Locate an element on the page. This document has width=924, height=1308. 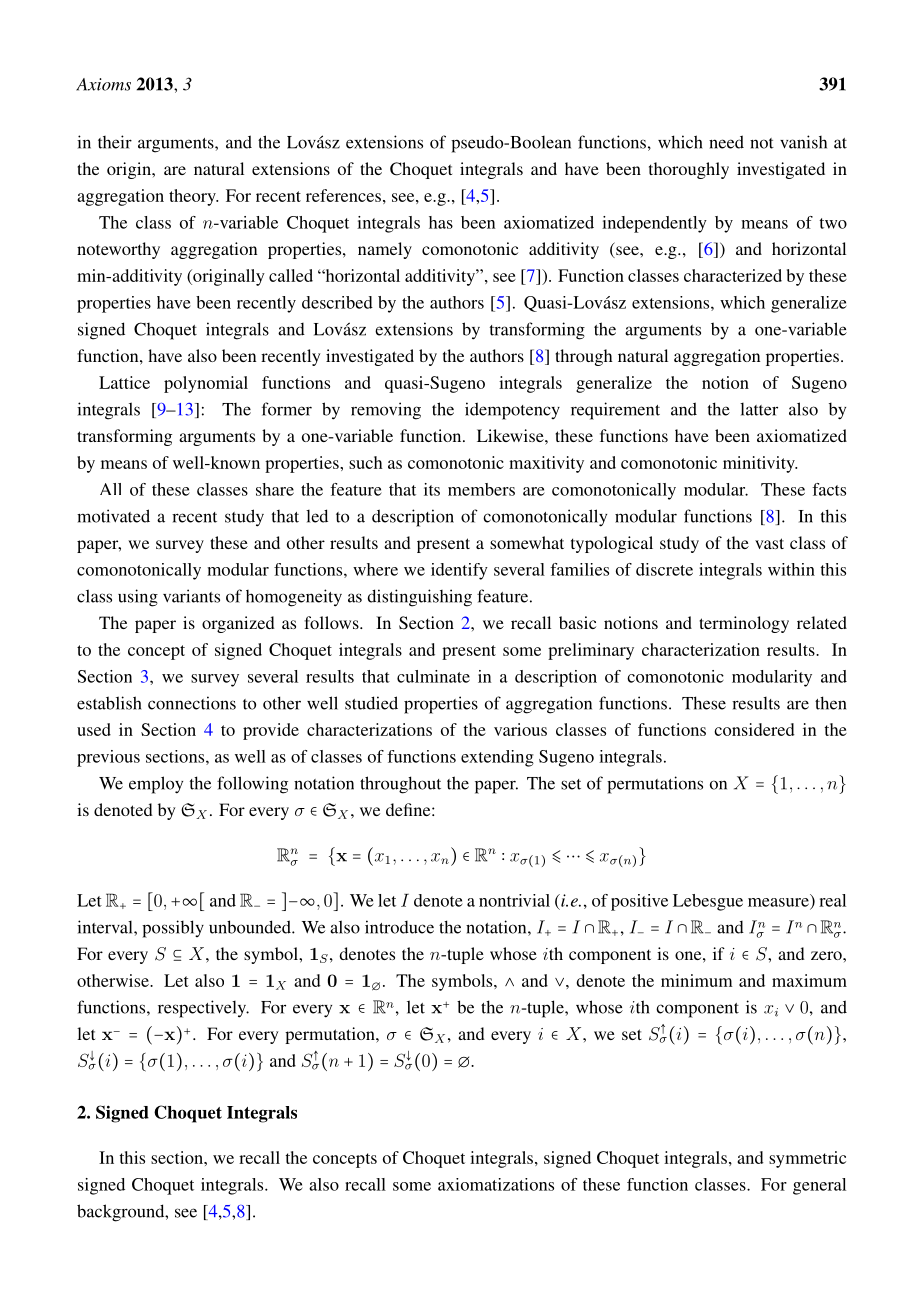
members is located at coordinates (481, 489).
